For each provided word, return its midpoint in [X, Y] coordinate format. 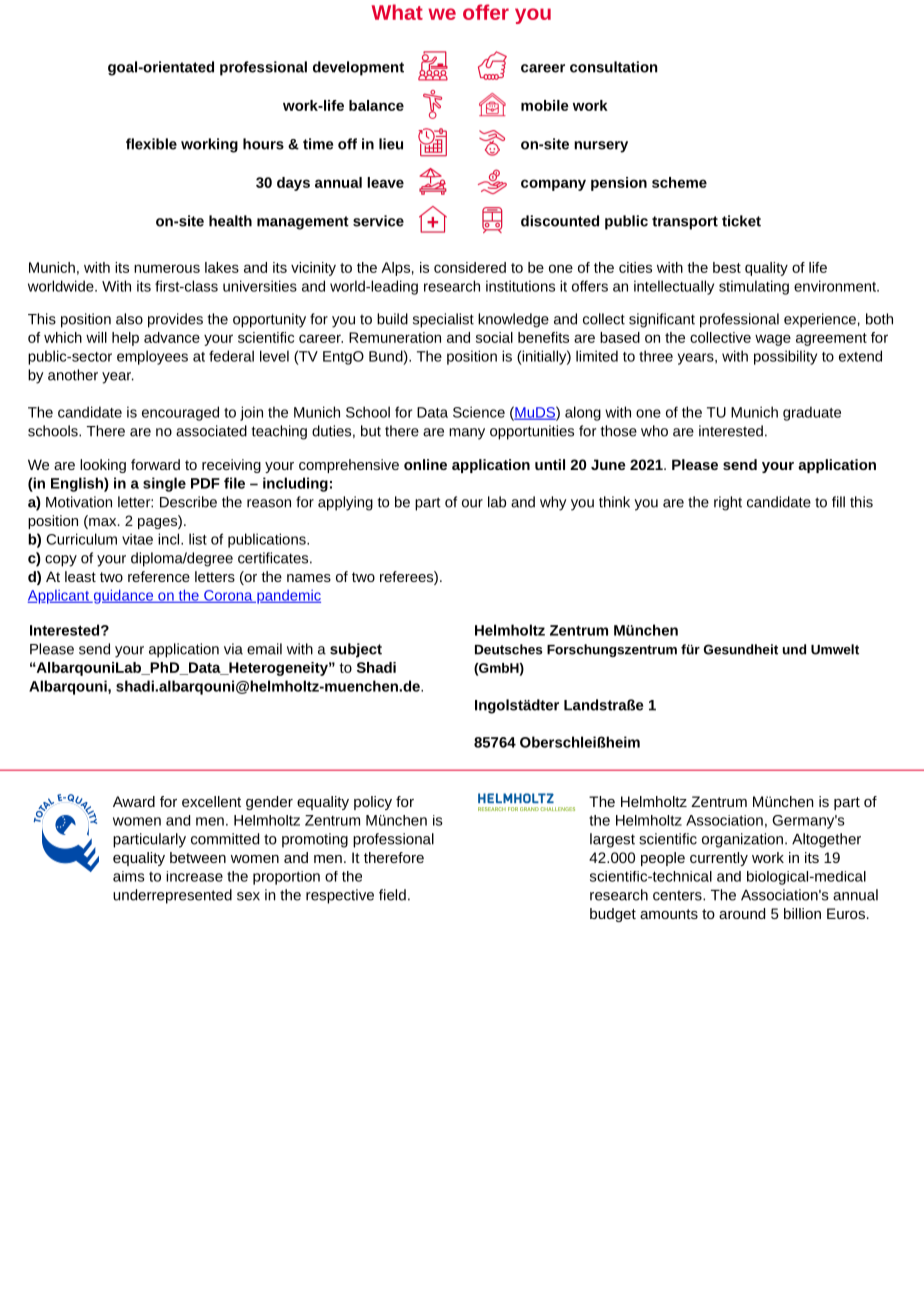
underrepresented [172, 896]
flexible [151, 144]
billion [802, 913]
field [392, 895]
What [397, 12]
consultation [613, 67]
